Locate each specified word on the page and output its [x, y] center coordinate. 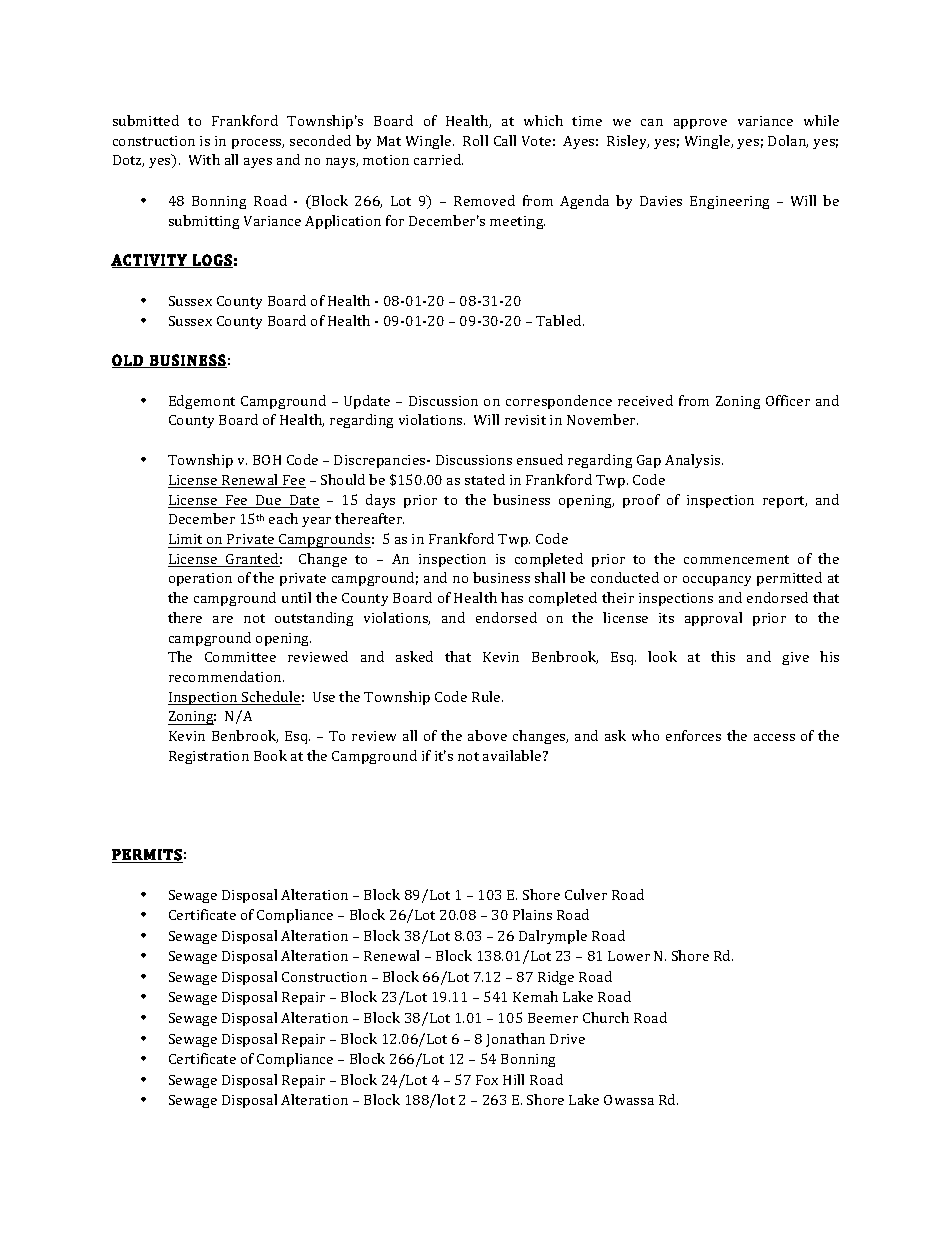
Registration [209, 757]
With [204, 159]
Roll [475, 140]
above [487, 735]
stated [485, 479]
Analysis [694, 461]
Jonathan [515, 1040]
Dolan [788, 141]
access [774, 737]
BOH [267, 460]
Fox [487, 1080]
